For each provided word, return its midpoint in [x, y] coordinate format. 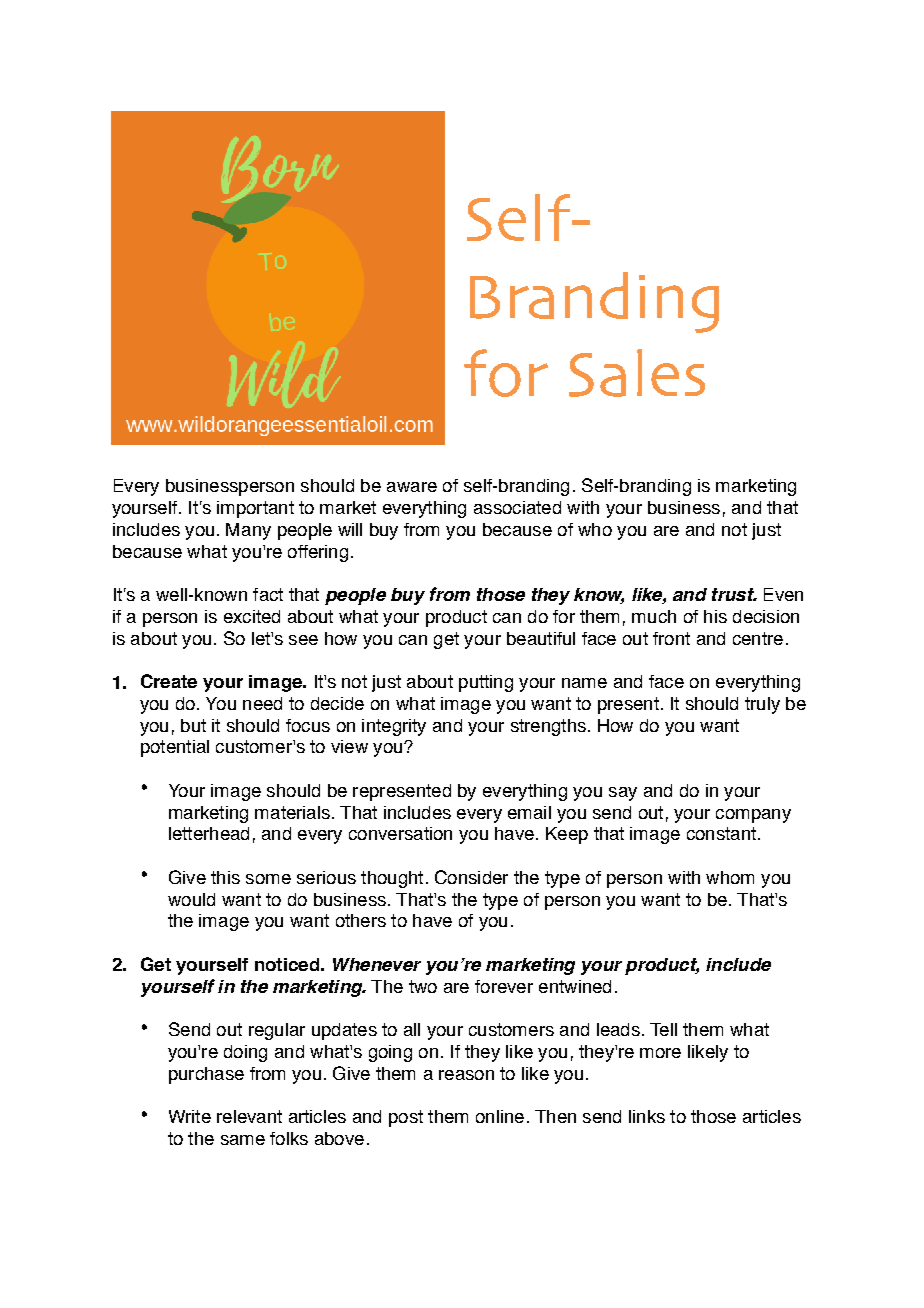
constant [721, 833]
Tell [663, 1029]
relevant [249, 1116]
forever [504, 986]
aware [412, 487]
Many [248, 531]
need [262, 703]
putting [486, 683]
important [255, 509]
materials [292, 812]
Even [783, 594]
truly [762, 705]
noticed [287, 964]
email [529, 812]
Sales [637, 373]
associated [517, 507]
